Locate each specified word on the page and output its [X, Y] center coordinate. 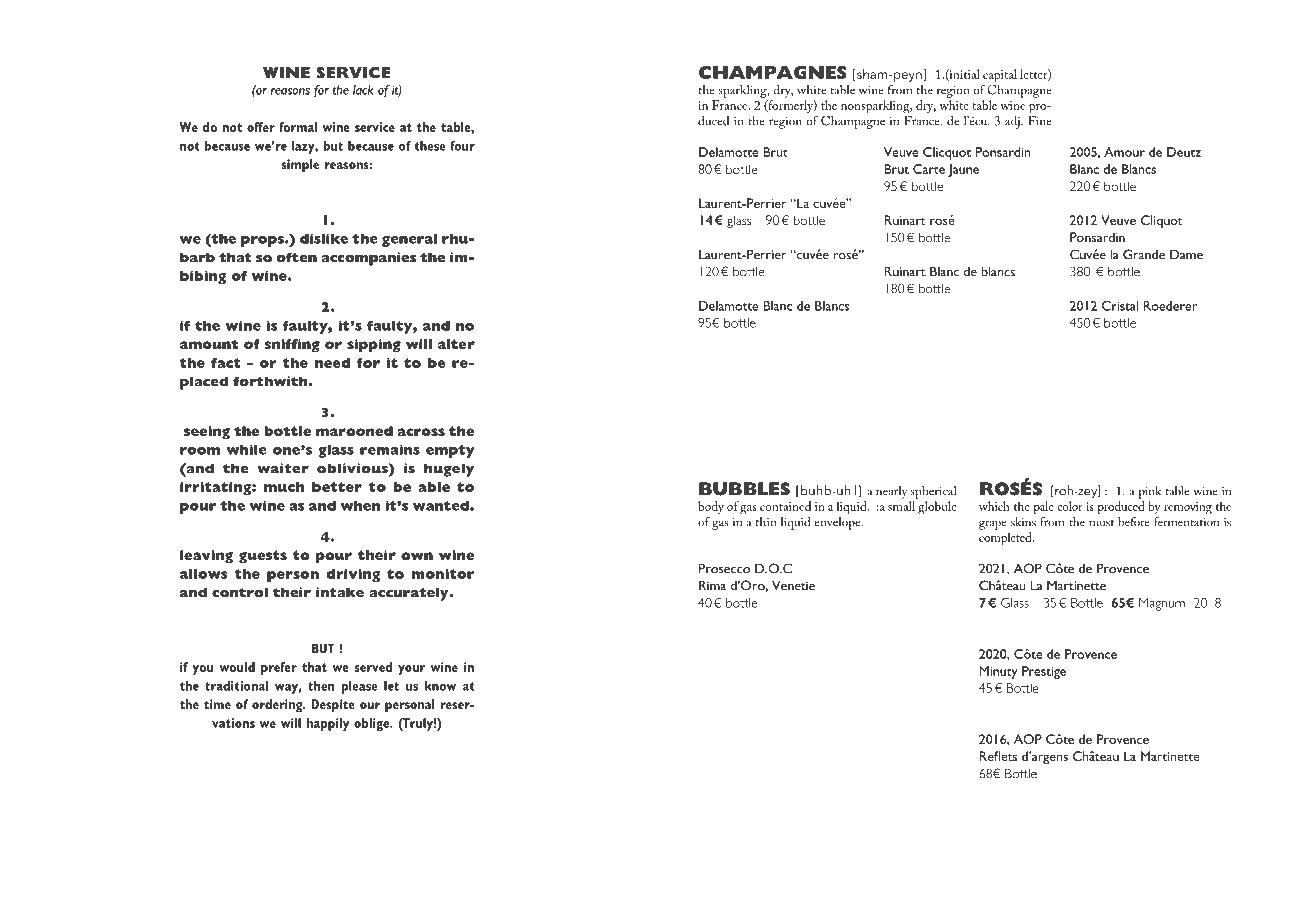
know [440, 686]
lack [363, 90]
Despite [333, 705]
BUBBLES [744, 489]
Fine [1040, 119]
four [462, 146]
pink [1150, 492]
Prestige [1044, 672]
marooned [354, 431]
